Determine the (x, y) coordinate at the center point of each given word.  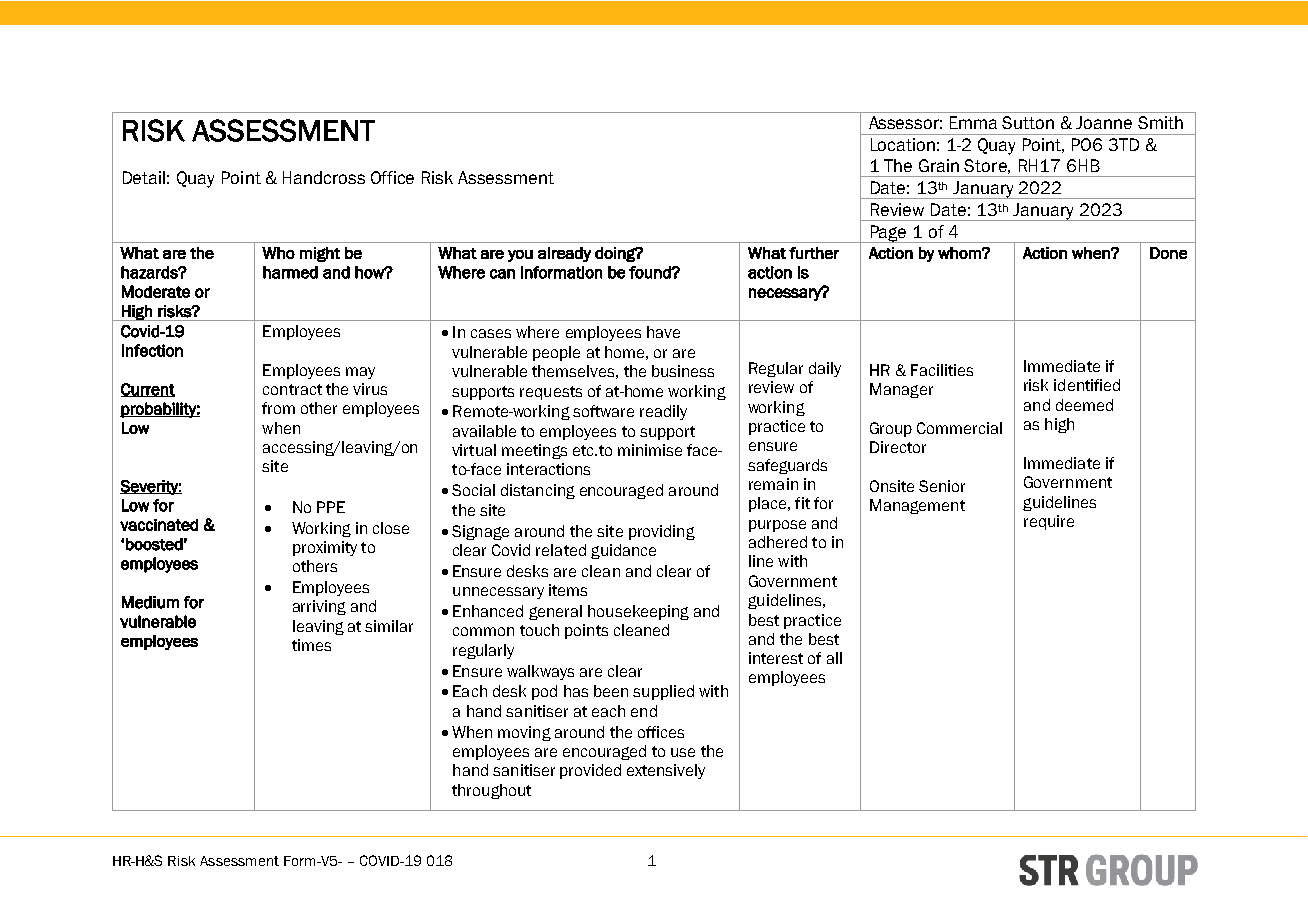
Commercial (959, 428)
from (278, 408)
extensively (666, 771)
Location (903, 144)
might (320, 254)
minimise (650, 450)
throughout (491, 791)
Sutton (1028, 122)
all (834, 658)
